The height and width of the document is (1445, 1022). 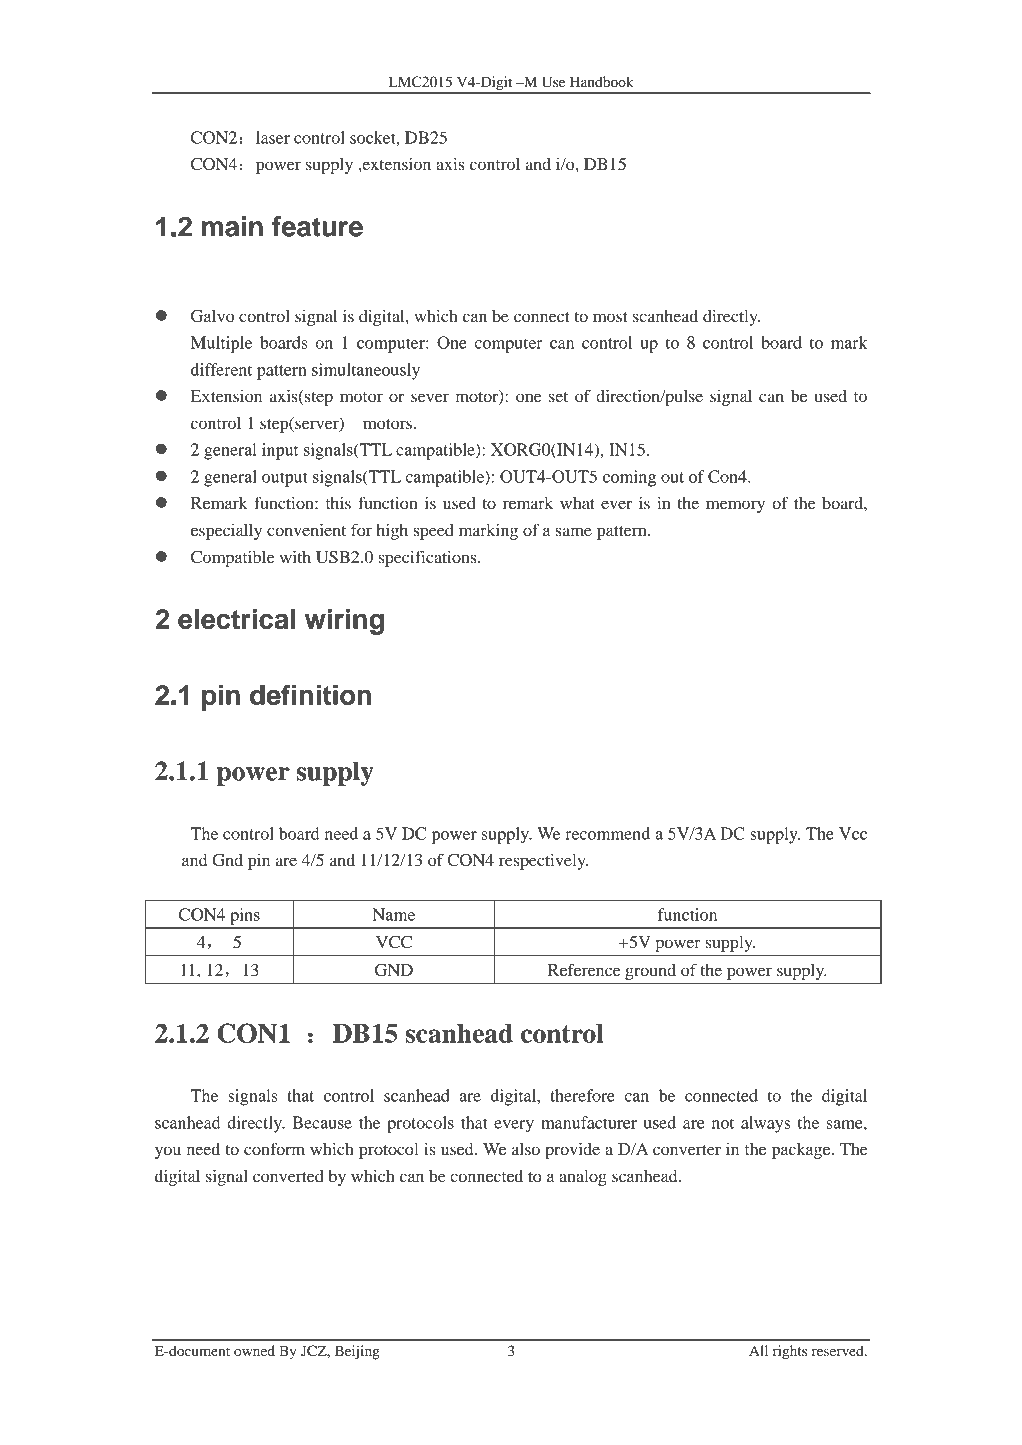 I want to click on definition, so click(x=310, y=694).
